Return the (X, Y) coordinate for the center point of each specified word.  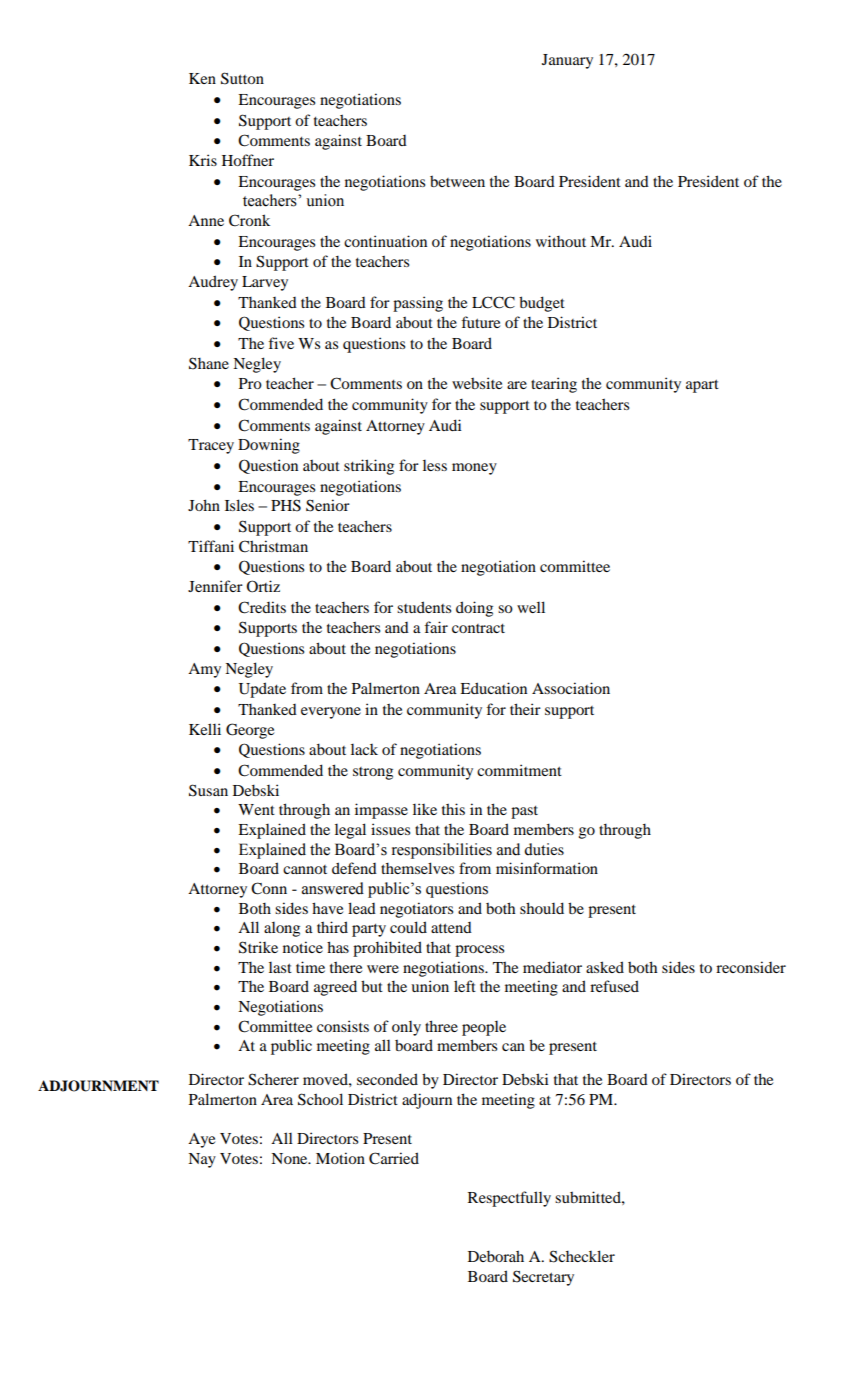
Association (571, 688)
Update (262, 690)
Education (493, 688)
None (290, 1158)
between (457, 181)
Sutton (242, 78)
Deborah (496, 1256)
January (567, 61)
